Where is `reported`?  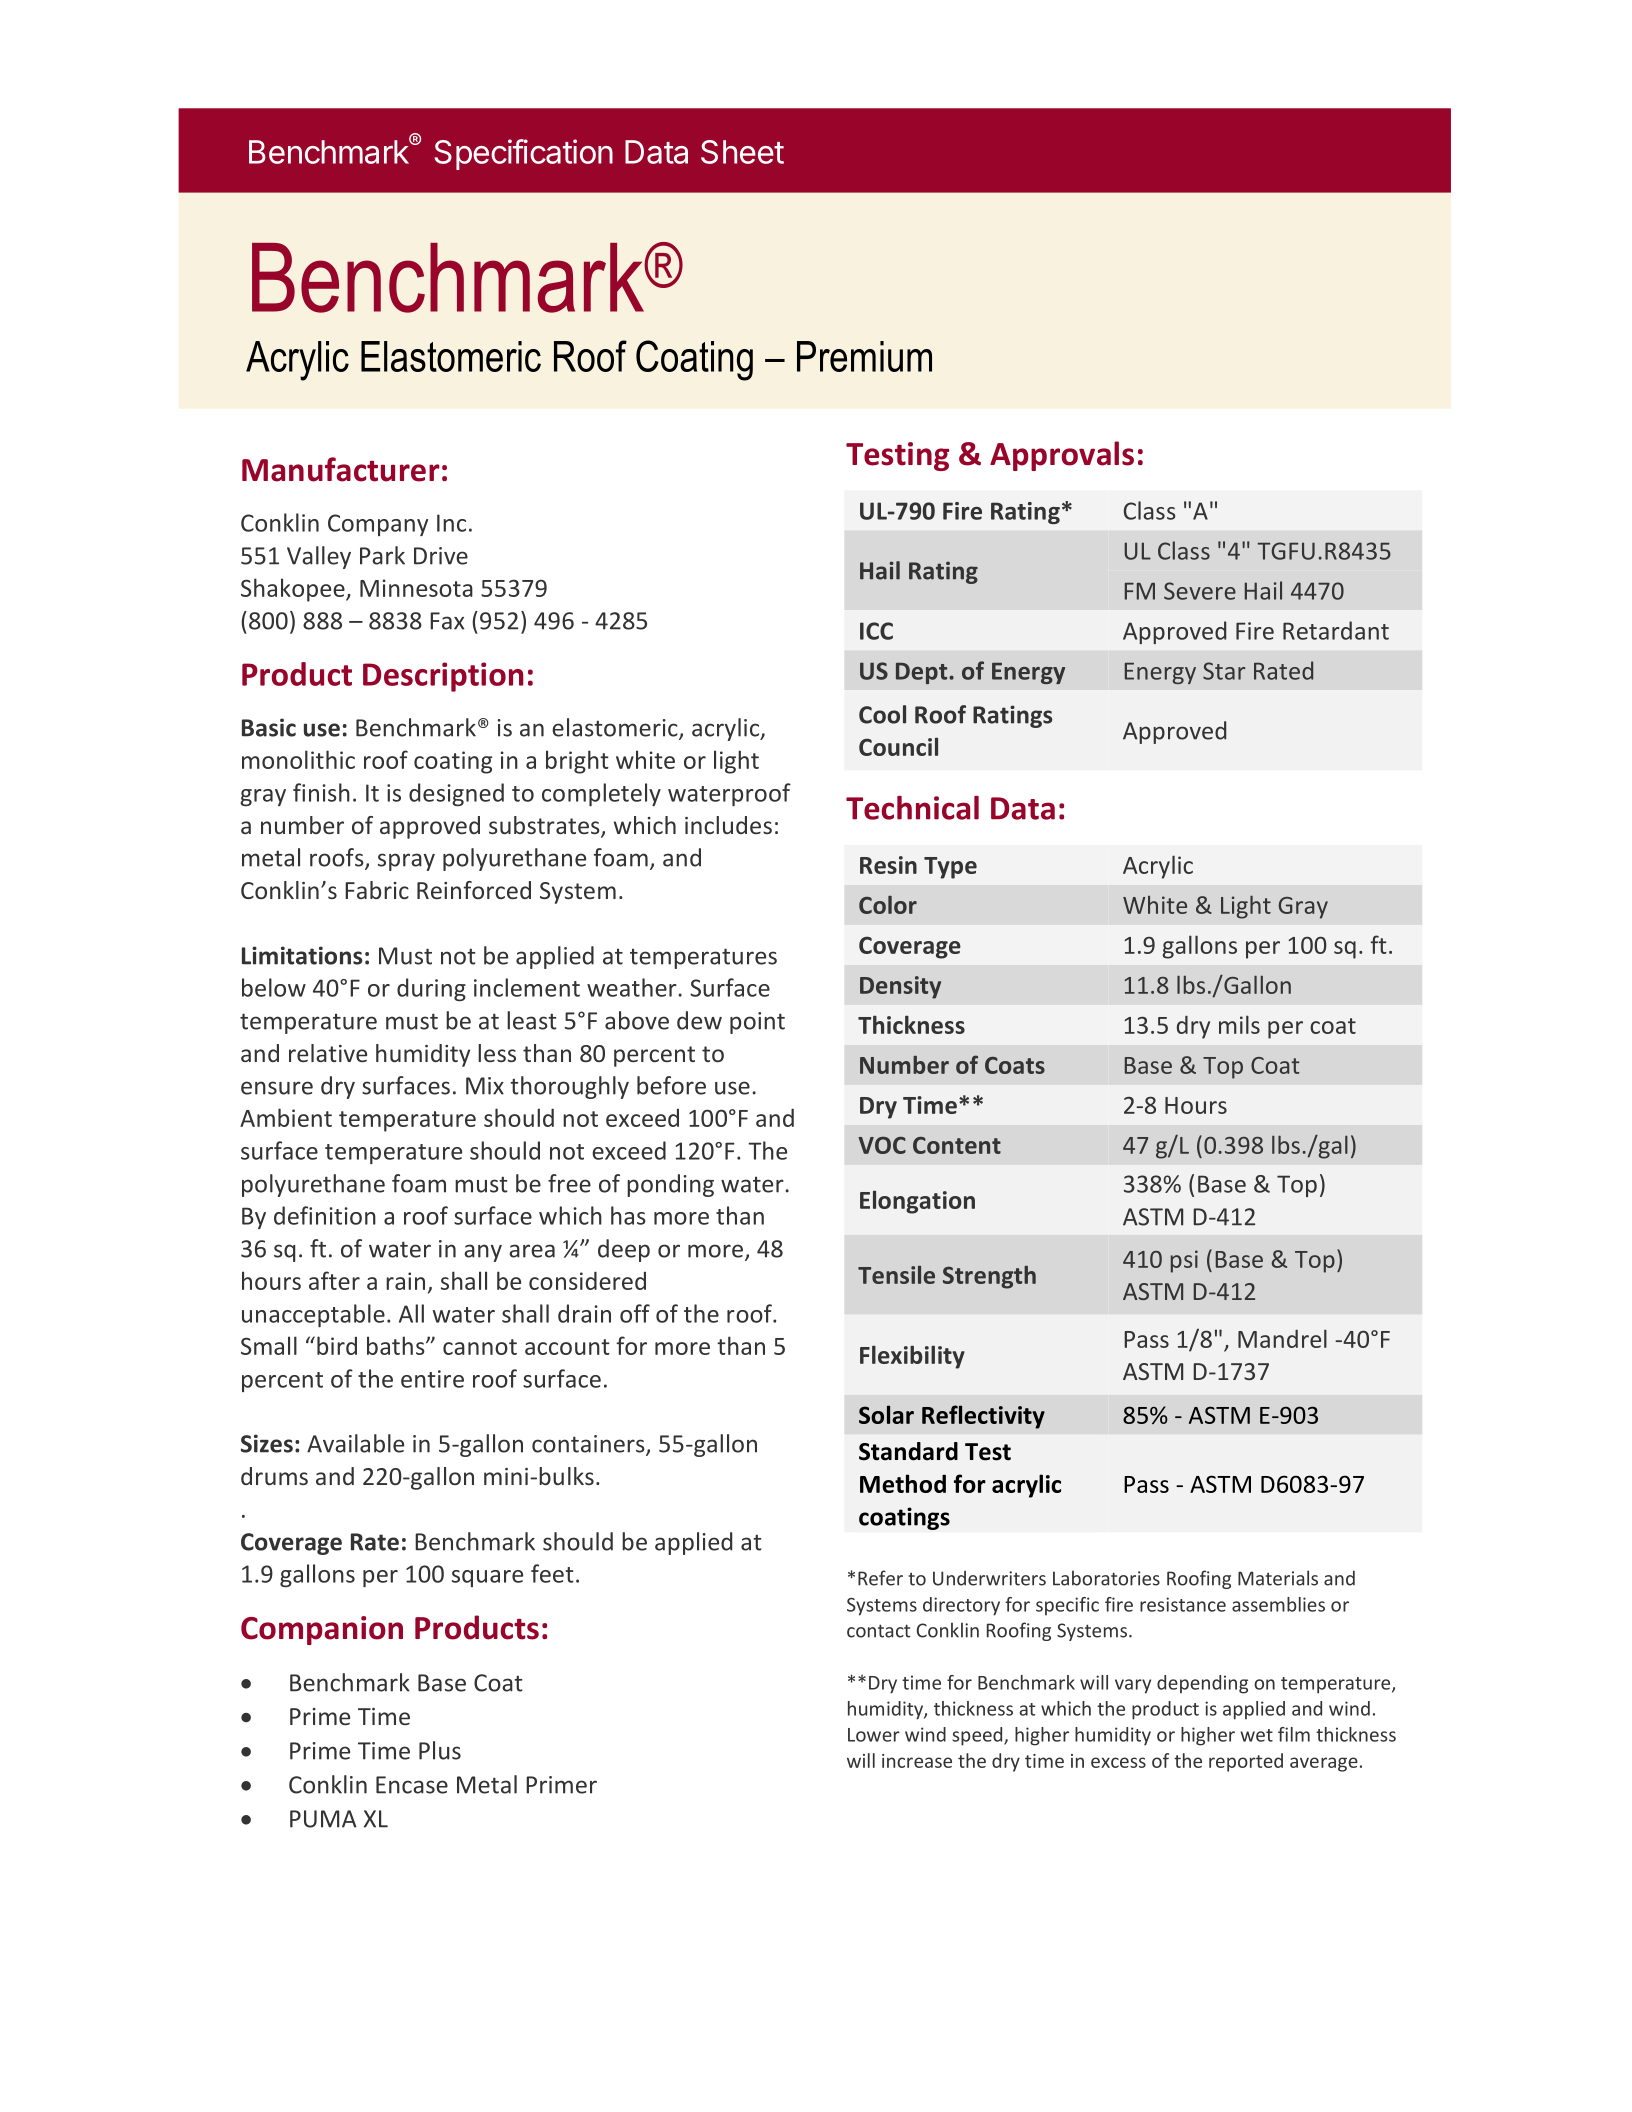 reported is located at coordinates (1246, 1762).
